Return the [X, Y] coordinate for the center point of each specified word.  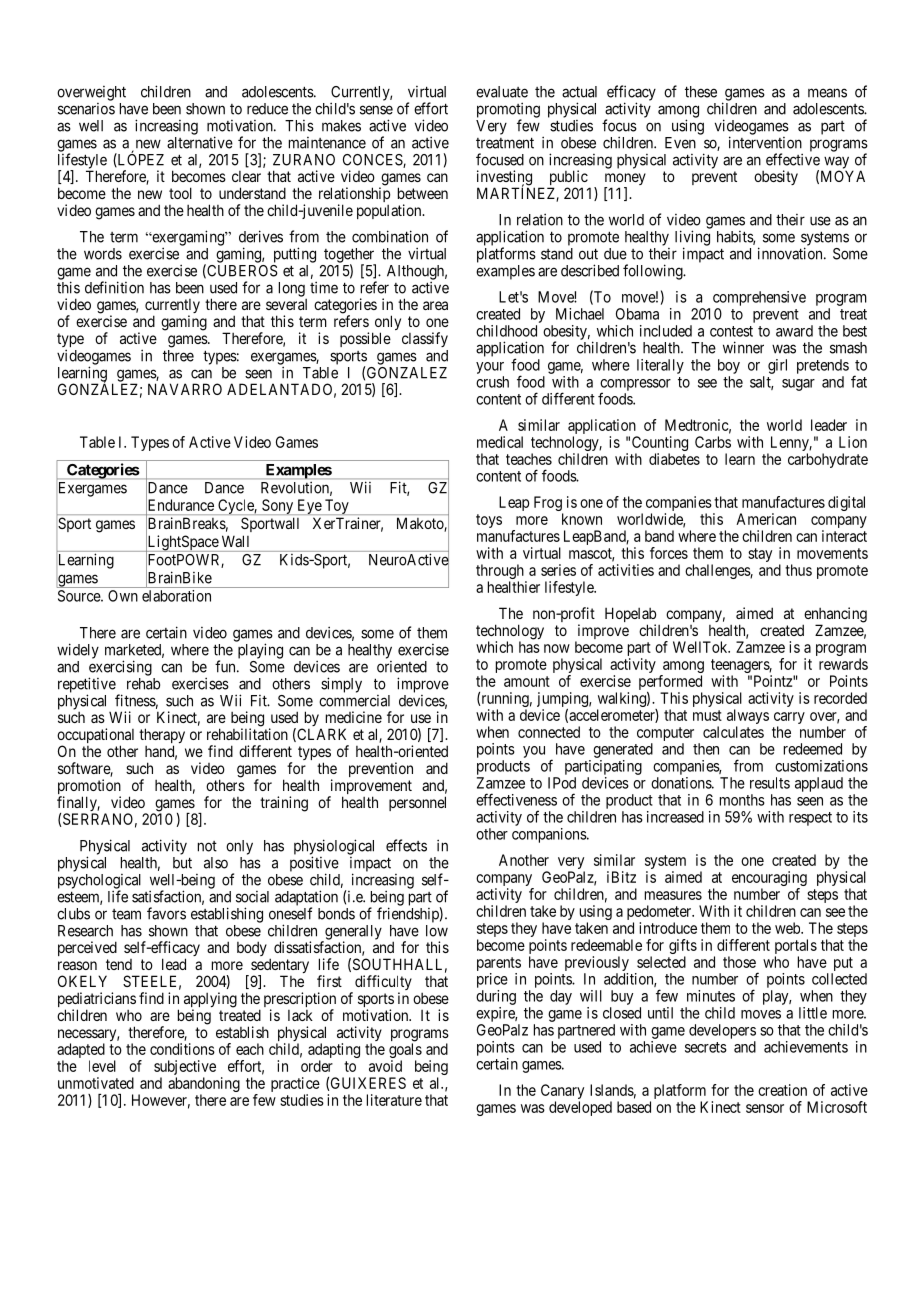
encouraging [769, 878]
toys [489, 521]
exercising [120, 669]
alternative [200, 142]
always [748, 718]
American [766, 519]
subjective [185, 1069]
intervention [765, 142]
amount [527, 681]
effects [406, 845]
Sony [278, 507]
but [182, 863]
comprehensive [759, 298]
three [178, 356]
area [435, 305]
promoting [508, 111]
